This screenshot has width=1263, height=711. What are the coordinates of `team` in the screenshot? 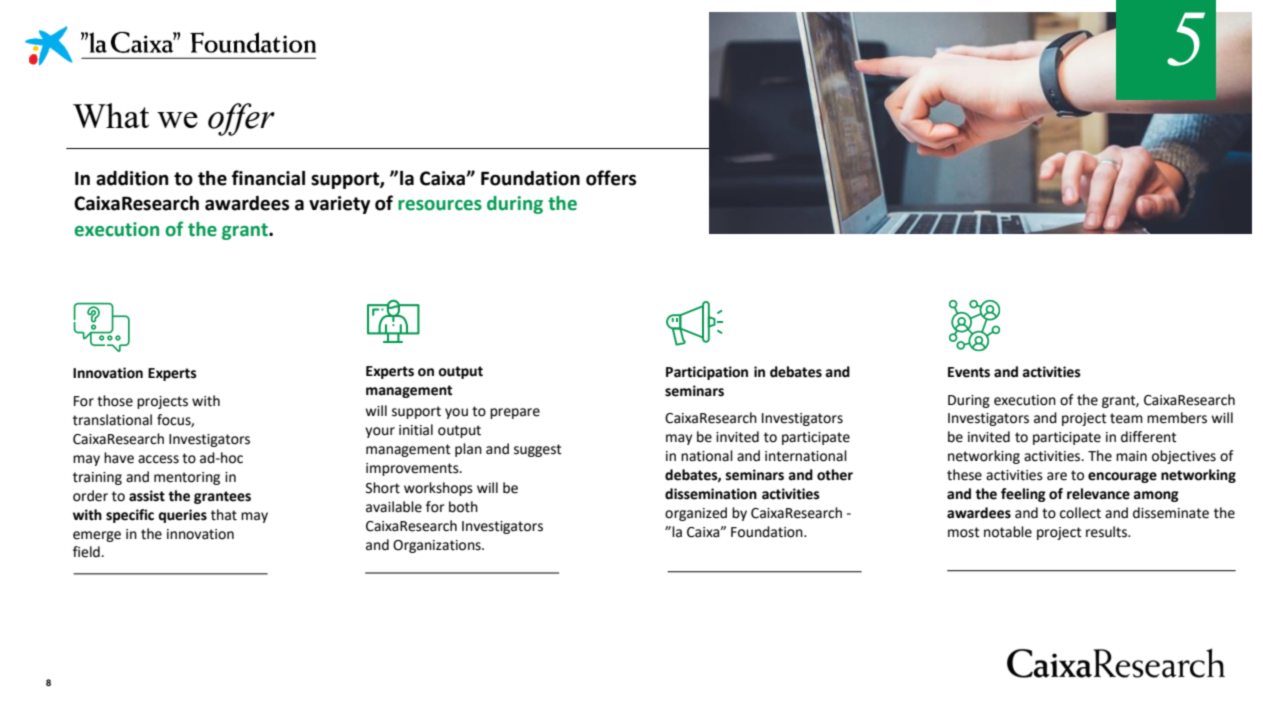 It's located at (1126, 418).
